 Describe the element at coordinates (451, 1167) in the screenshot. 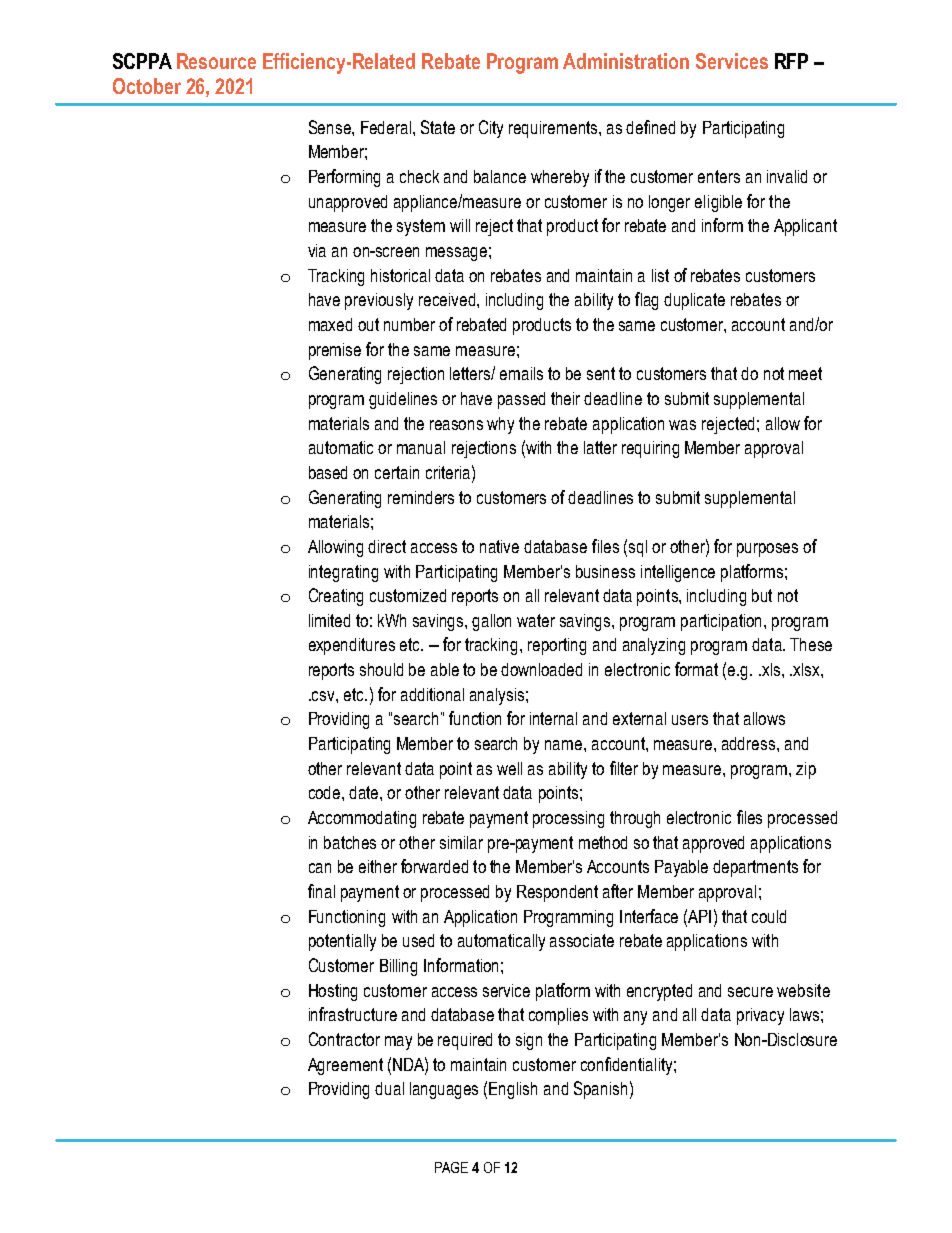

I see `PAGE` at that location.
